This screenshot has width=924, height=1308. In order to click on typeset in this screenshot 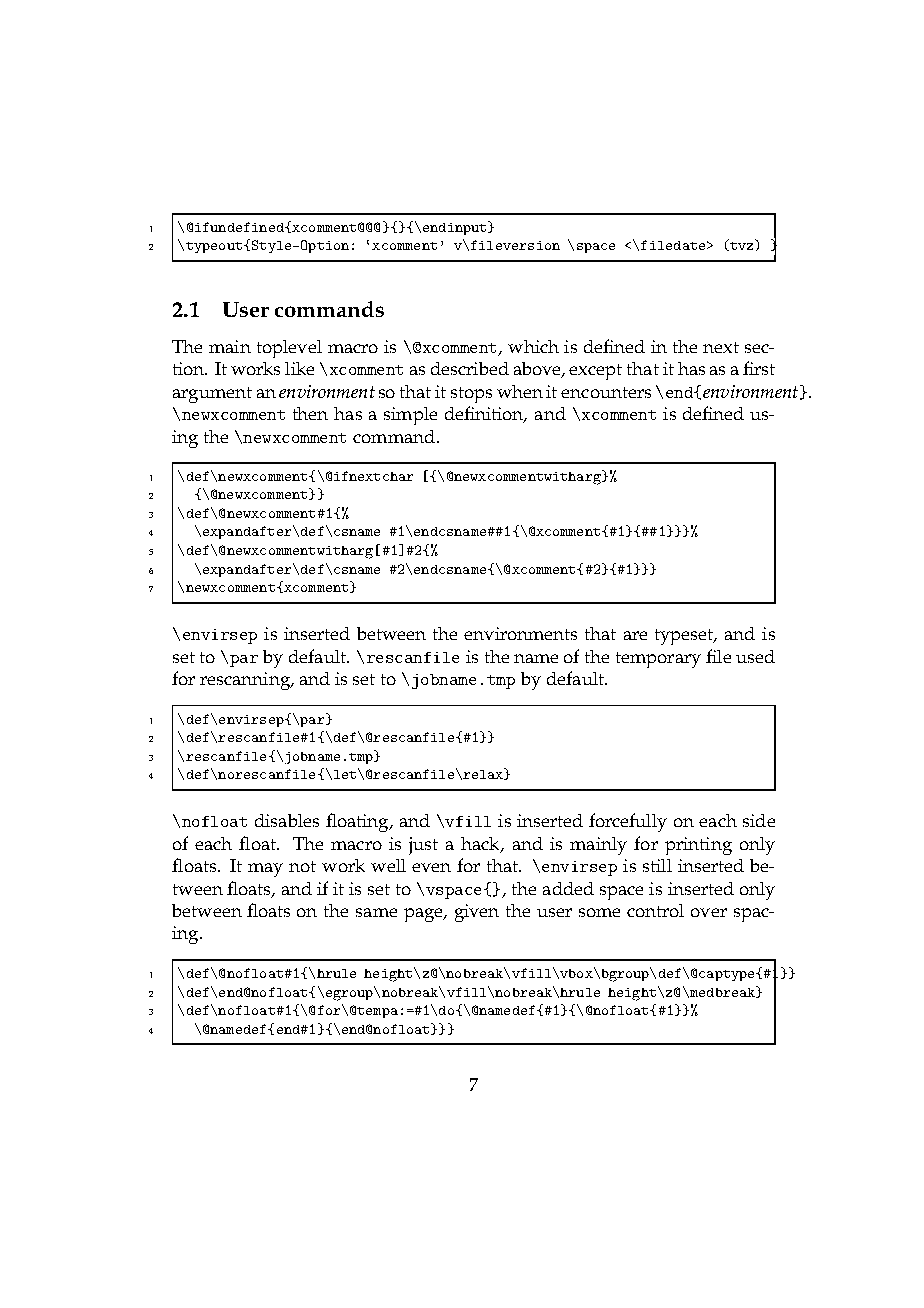, I will do `click(685, 637)`.
